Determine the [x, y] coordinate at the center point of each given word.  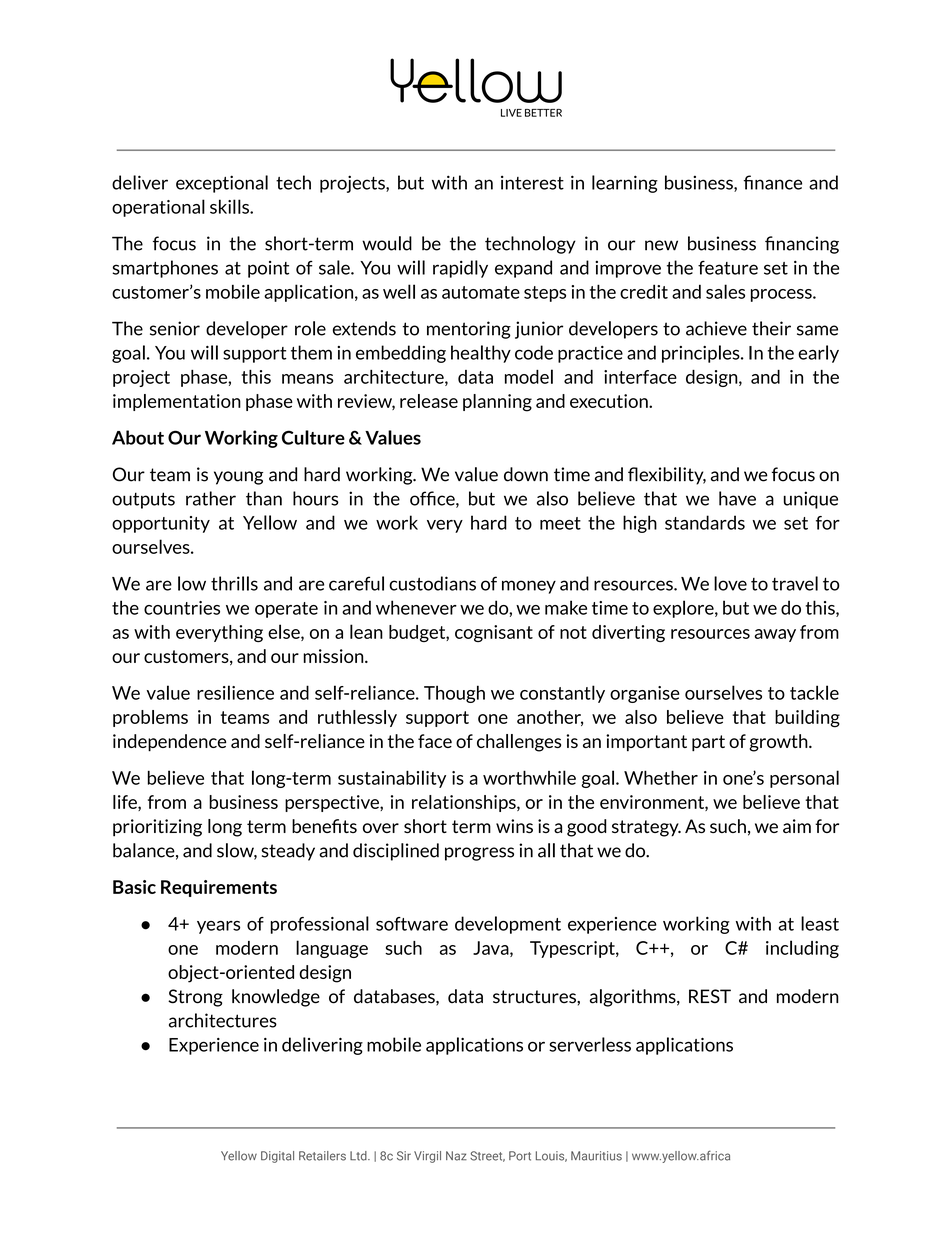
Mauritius [596, 1156]
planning [497, 403]
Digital [277, 1157]
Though [454, 694]
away [775, 635]
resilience [235, 692]
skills [230, 206]
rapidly [460, 269]
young [238, 478]
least [820, 923]
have [737, 498]
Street [487, 1156]
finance [772, 182]
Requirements [219, 888]
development [508, 925]
